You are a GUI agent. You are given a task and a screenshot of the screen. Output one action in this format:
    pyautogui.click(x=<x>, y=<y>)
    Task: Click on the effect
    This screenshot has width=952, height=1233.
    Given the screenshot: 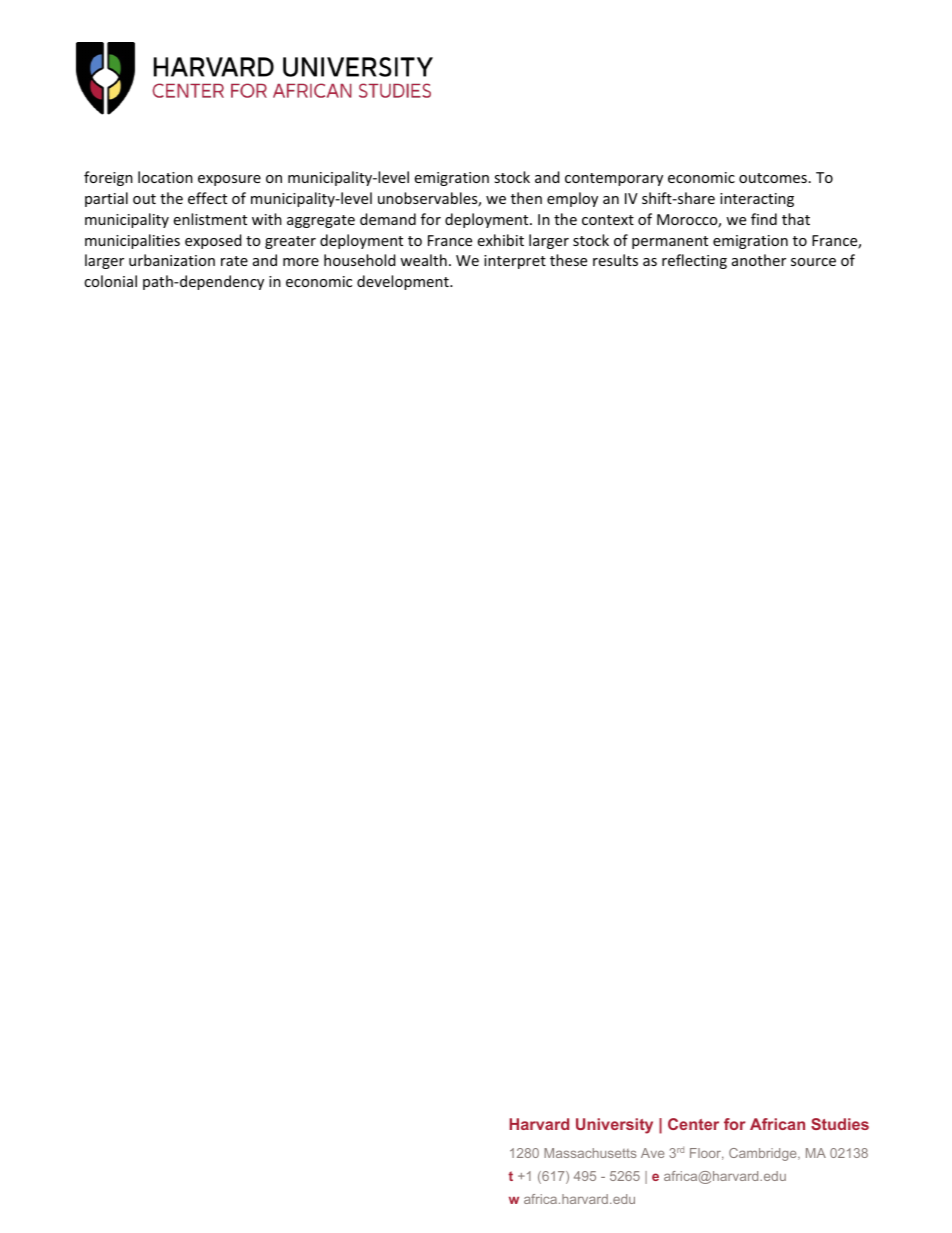 What is the action you would take?
    pyautogui.click(x=207, y=198)
